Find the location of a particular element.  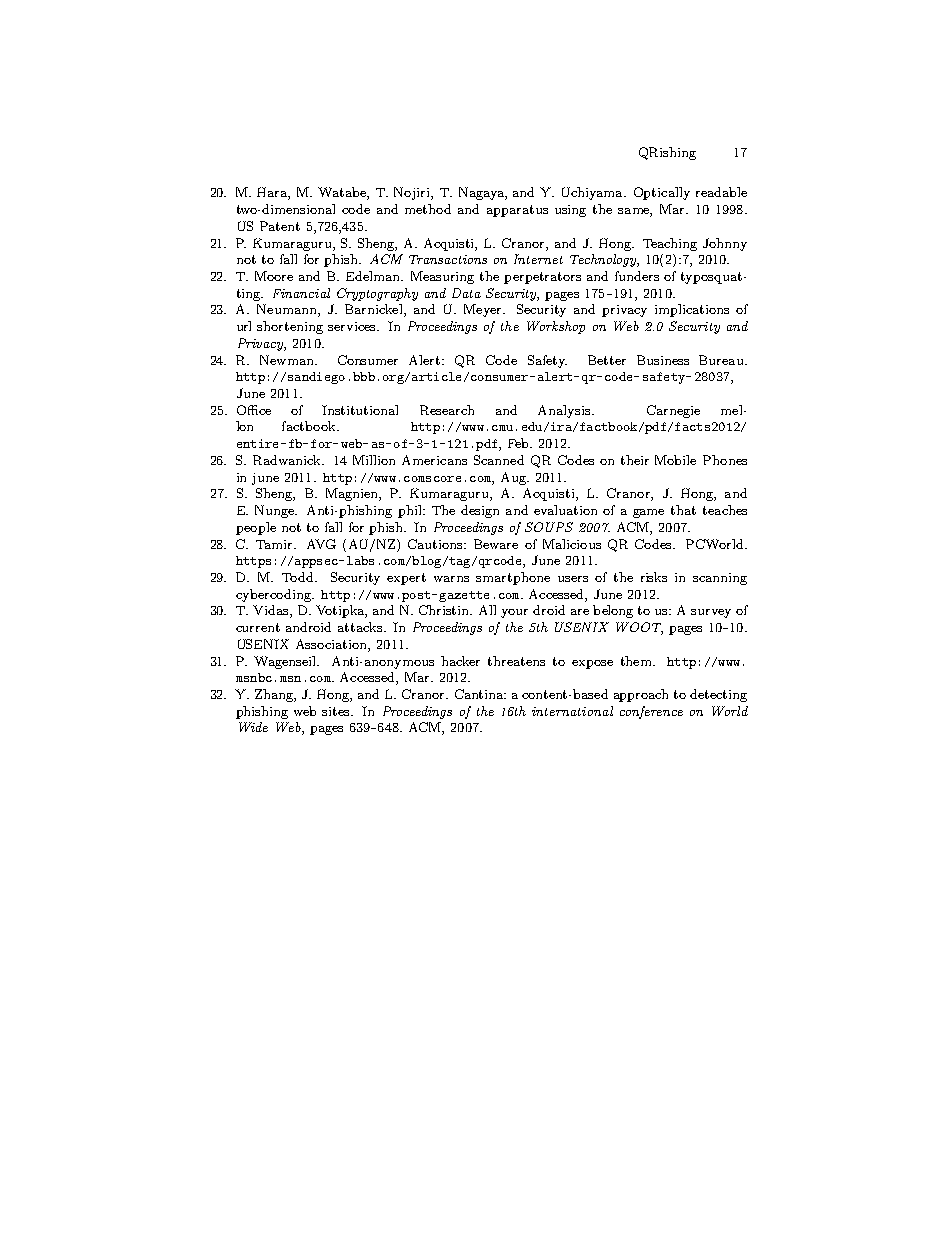

Hara is located at coordinates (273, 193).
